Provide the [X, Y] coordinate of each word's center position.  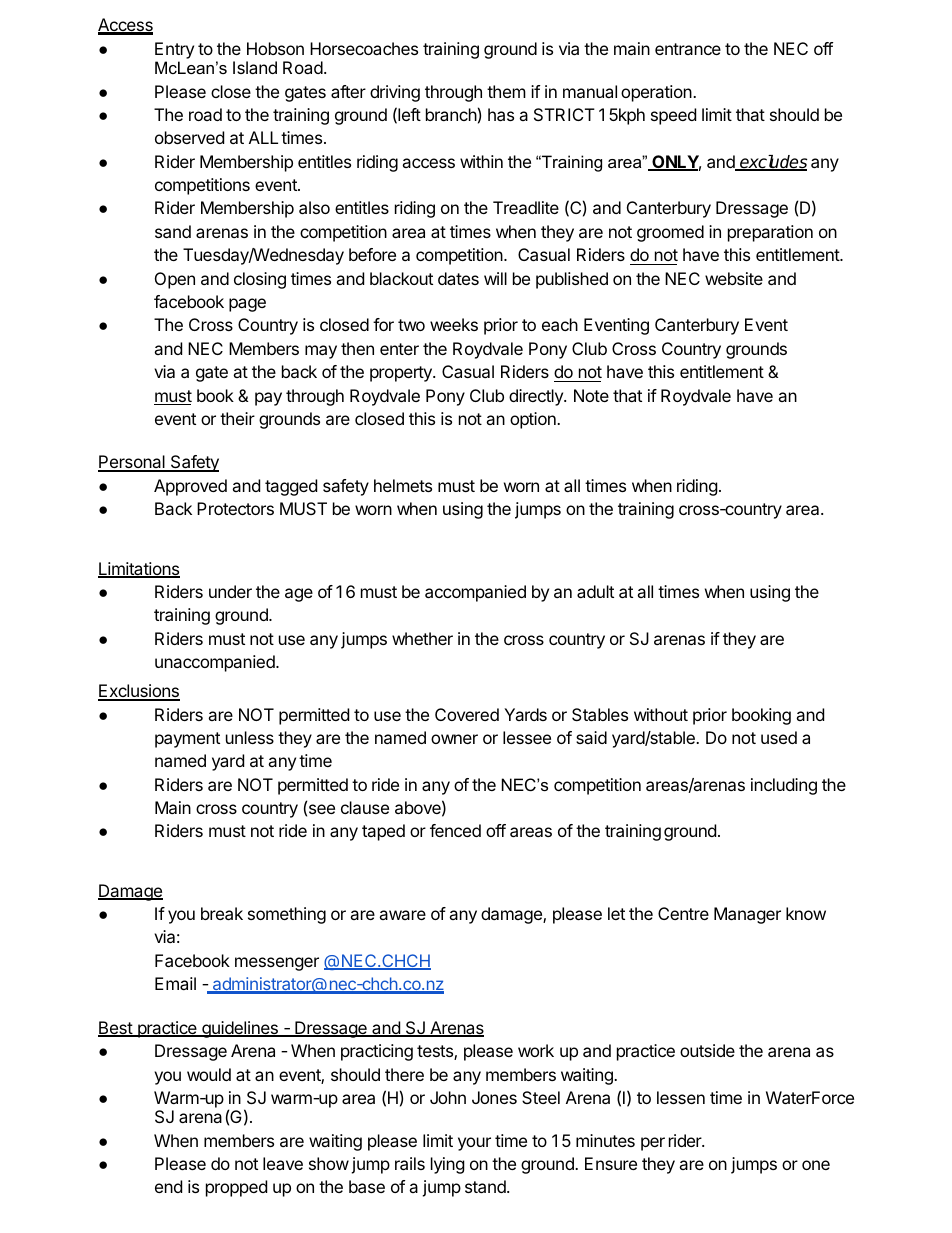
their [237, 418]
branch [451, 114]
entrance [688, 49]
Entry [174, 50]
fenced [455, 830]
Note [591, 395]
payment [187, 740]
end [168, 1186]
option [534, 420]
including [784, 786]
